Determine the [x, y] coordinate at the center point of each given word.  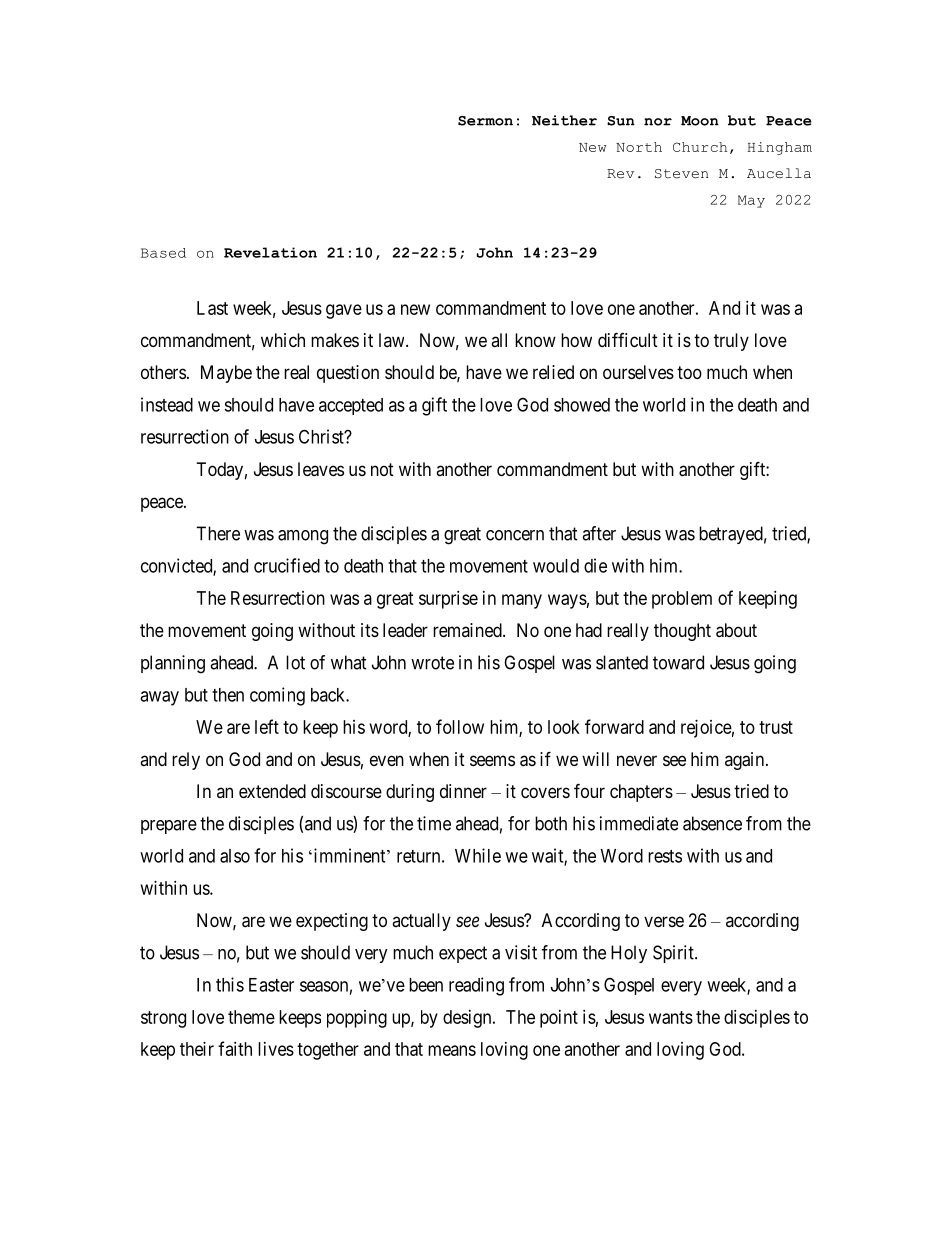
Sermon [485, 121]
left [267, 726]
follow [460, 726]
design [468, 1019]
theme [251, 1017]
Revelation [270, 252]
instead [167, 404]
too [689, 372]
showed [582, 405]
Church [700, 147]
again [746, 761]
